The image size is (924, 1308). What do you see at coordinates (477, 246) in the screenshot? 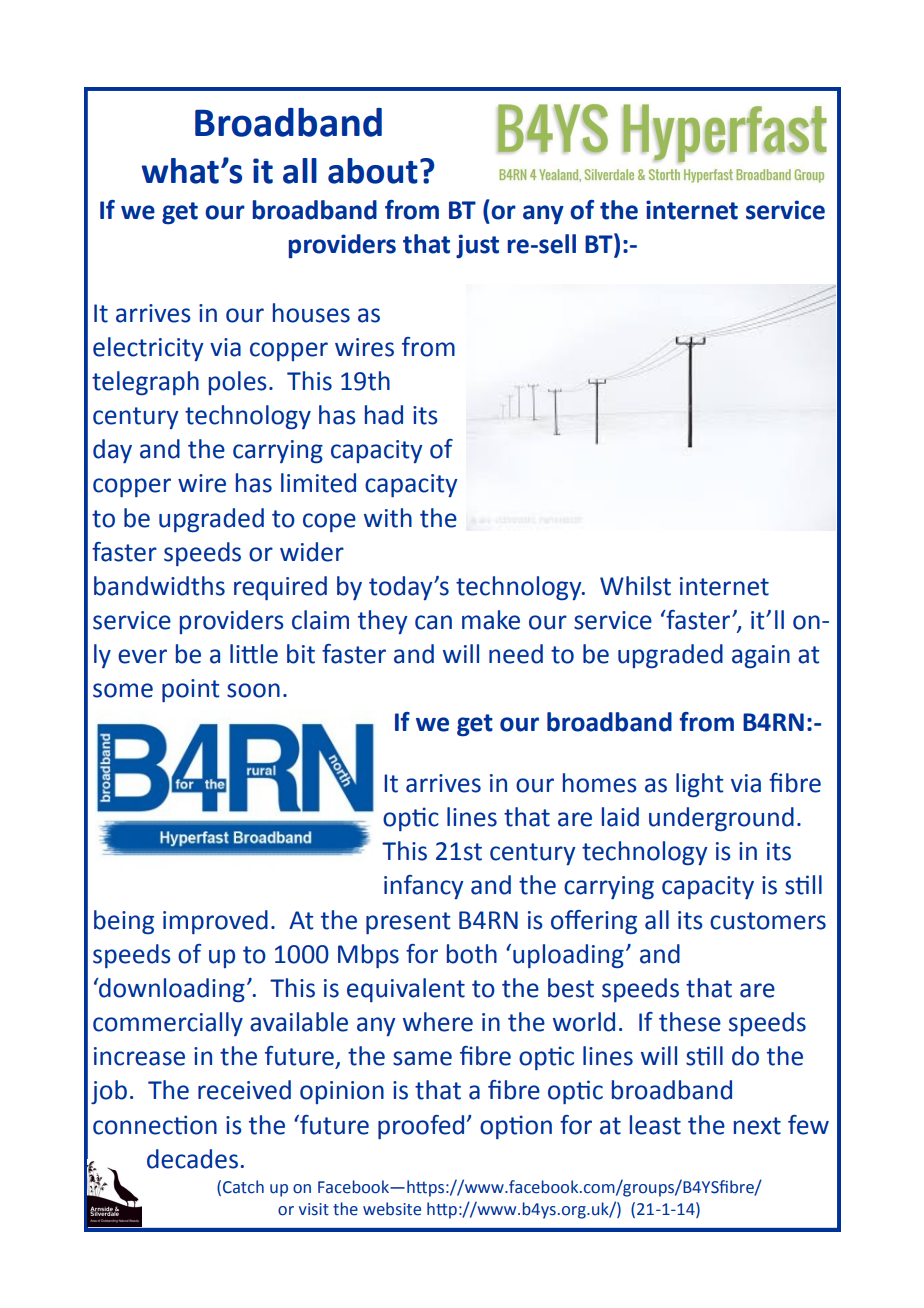
I see `just` at bounding box center [477, 246].
